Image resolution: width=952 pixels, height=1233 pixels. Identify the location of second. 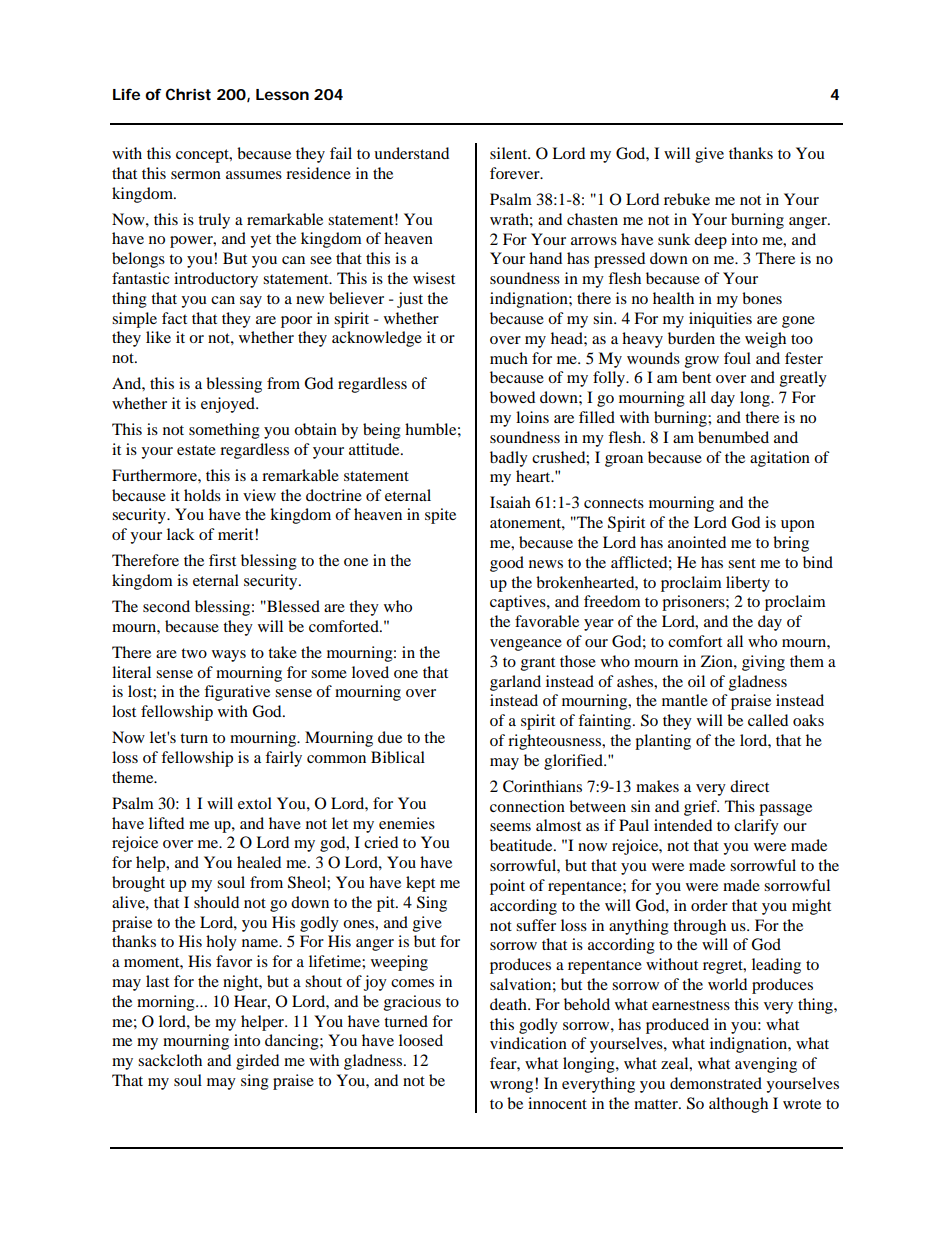
(166, 606).
